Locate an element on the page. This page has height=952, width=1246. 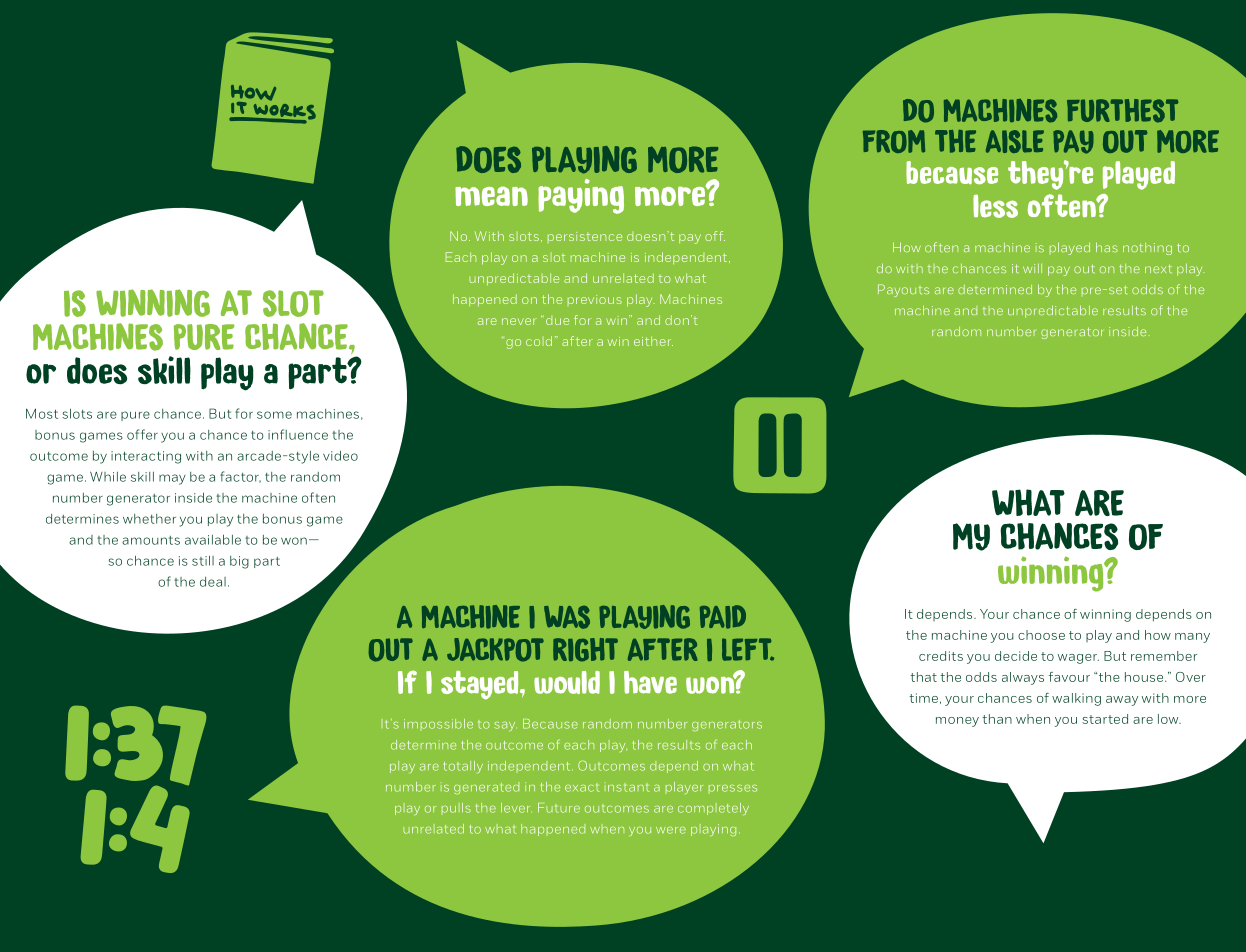
mean is located at coordinates (491, 196).
